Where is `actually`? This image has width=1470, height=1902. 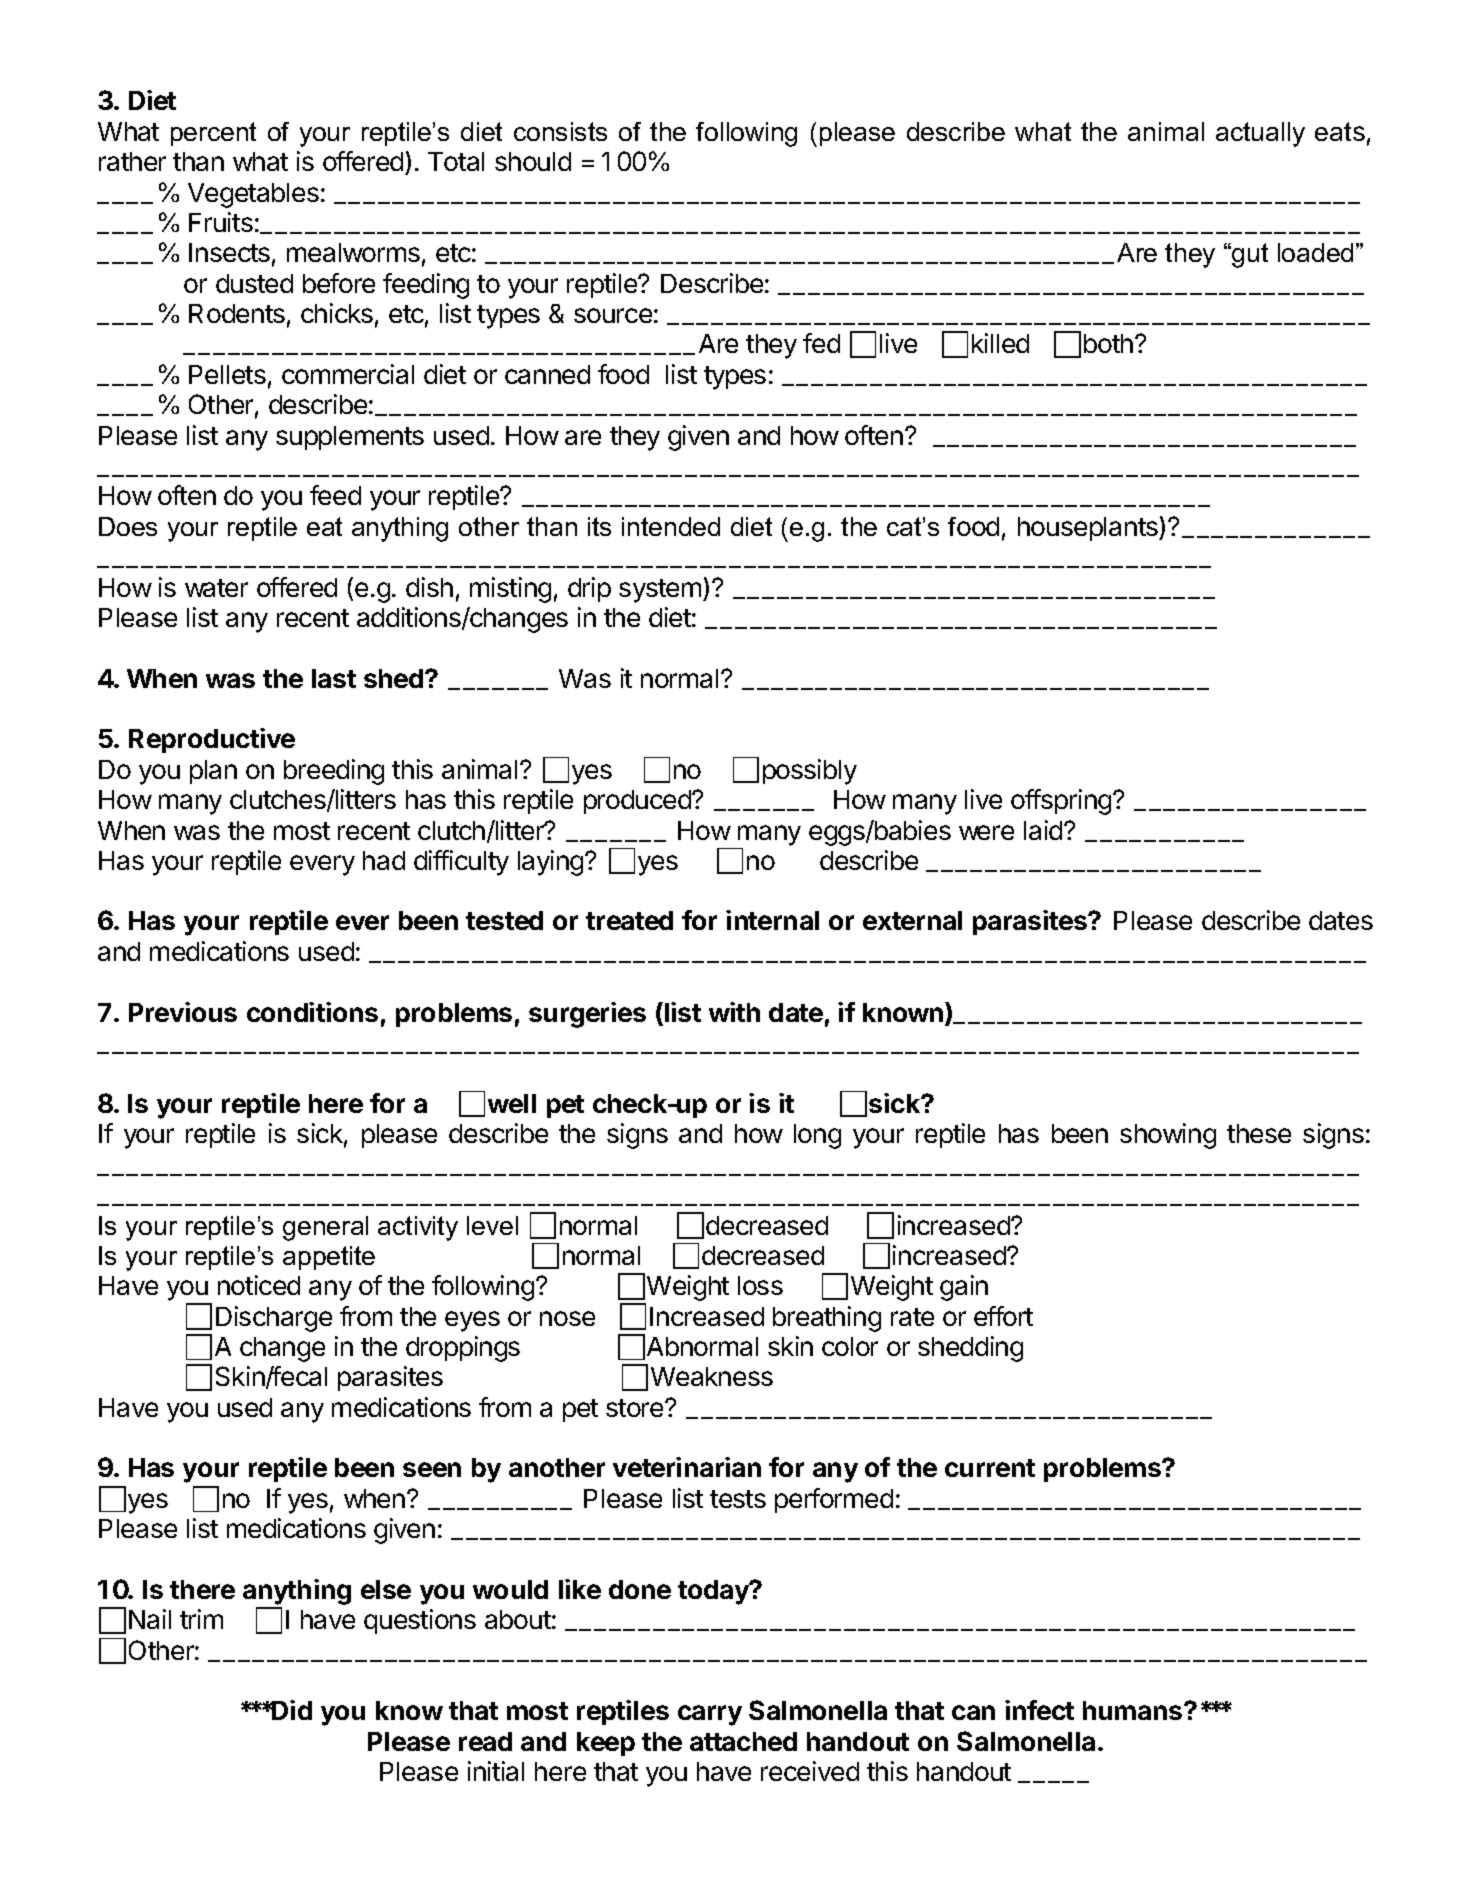 actually is located at coordinates (1260, 134).
